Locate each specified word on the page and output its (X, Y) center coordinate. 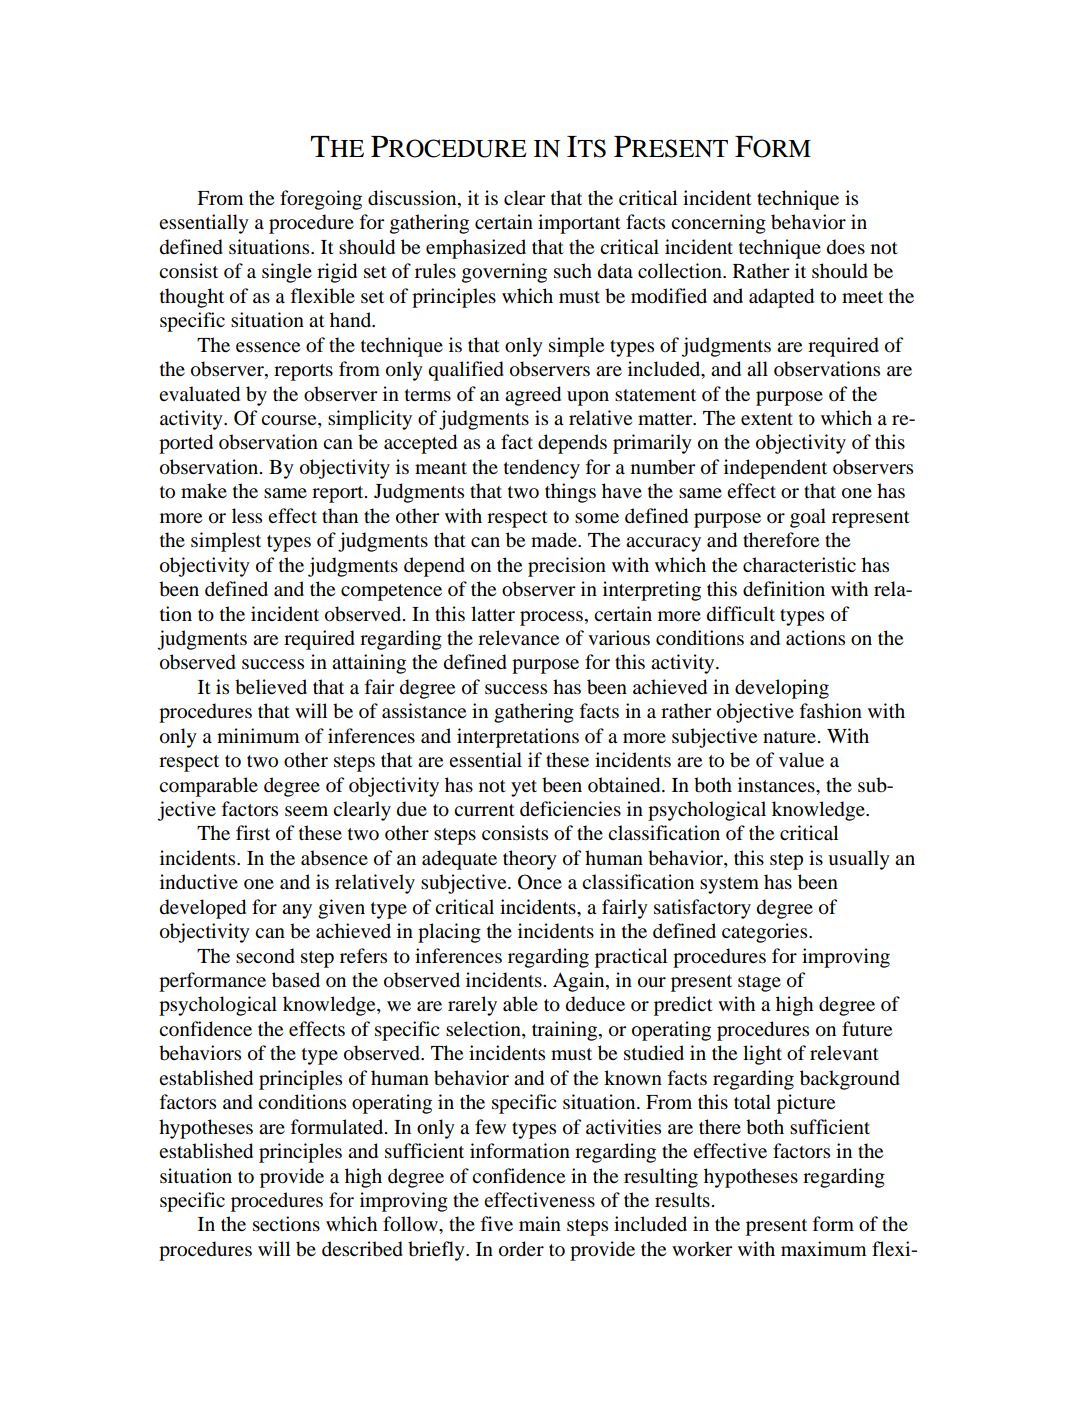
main (540, 1224)
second (265, 956)
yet (524, 788)
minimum (258, 736)
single (287, 273)
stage (759, 983)
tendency (542, 469)
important (579, 224)
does (846, 247)
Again (580, 982)
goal (808, 518)
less (247, 515)
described (362, 1249)
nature (789, 737)
